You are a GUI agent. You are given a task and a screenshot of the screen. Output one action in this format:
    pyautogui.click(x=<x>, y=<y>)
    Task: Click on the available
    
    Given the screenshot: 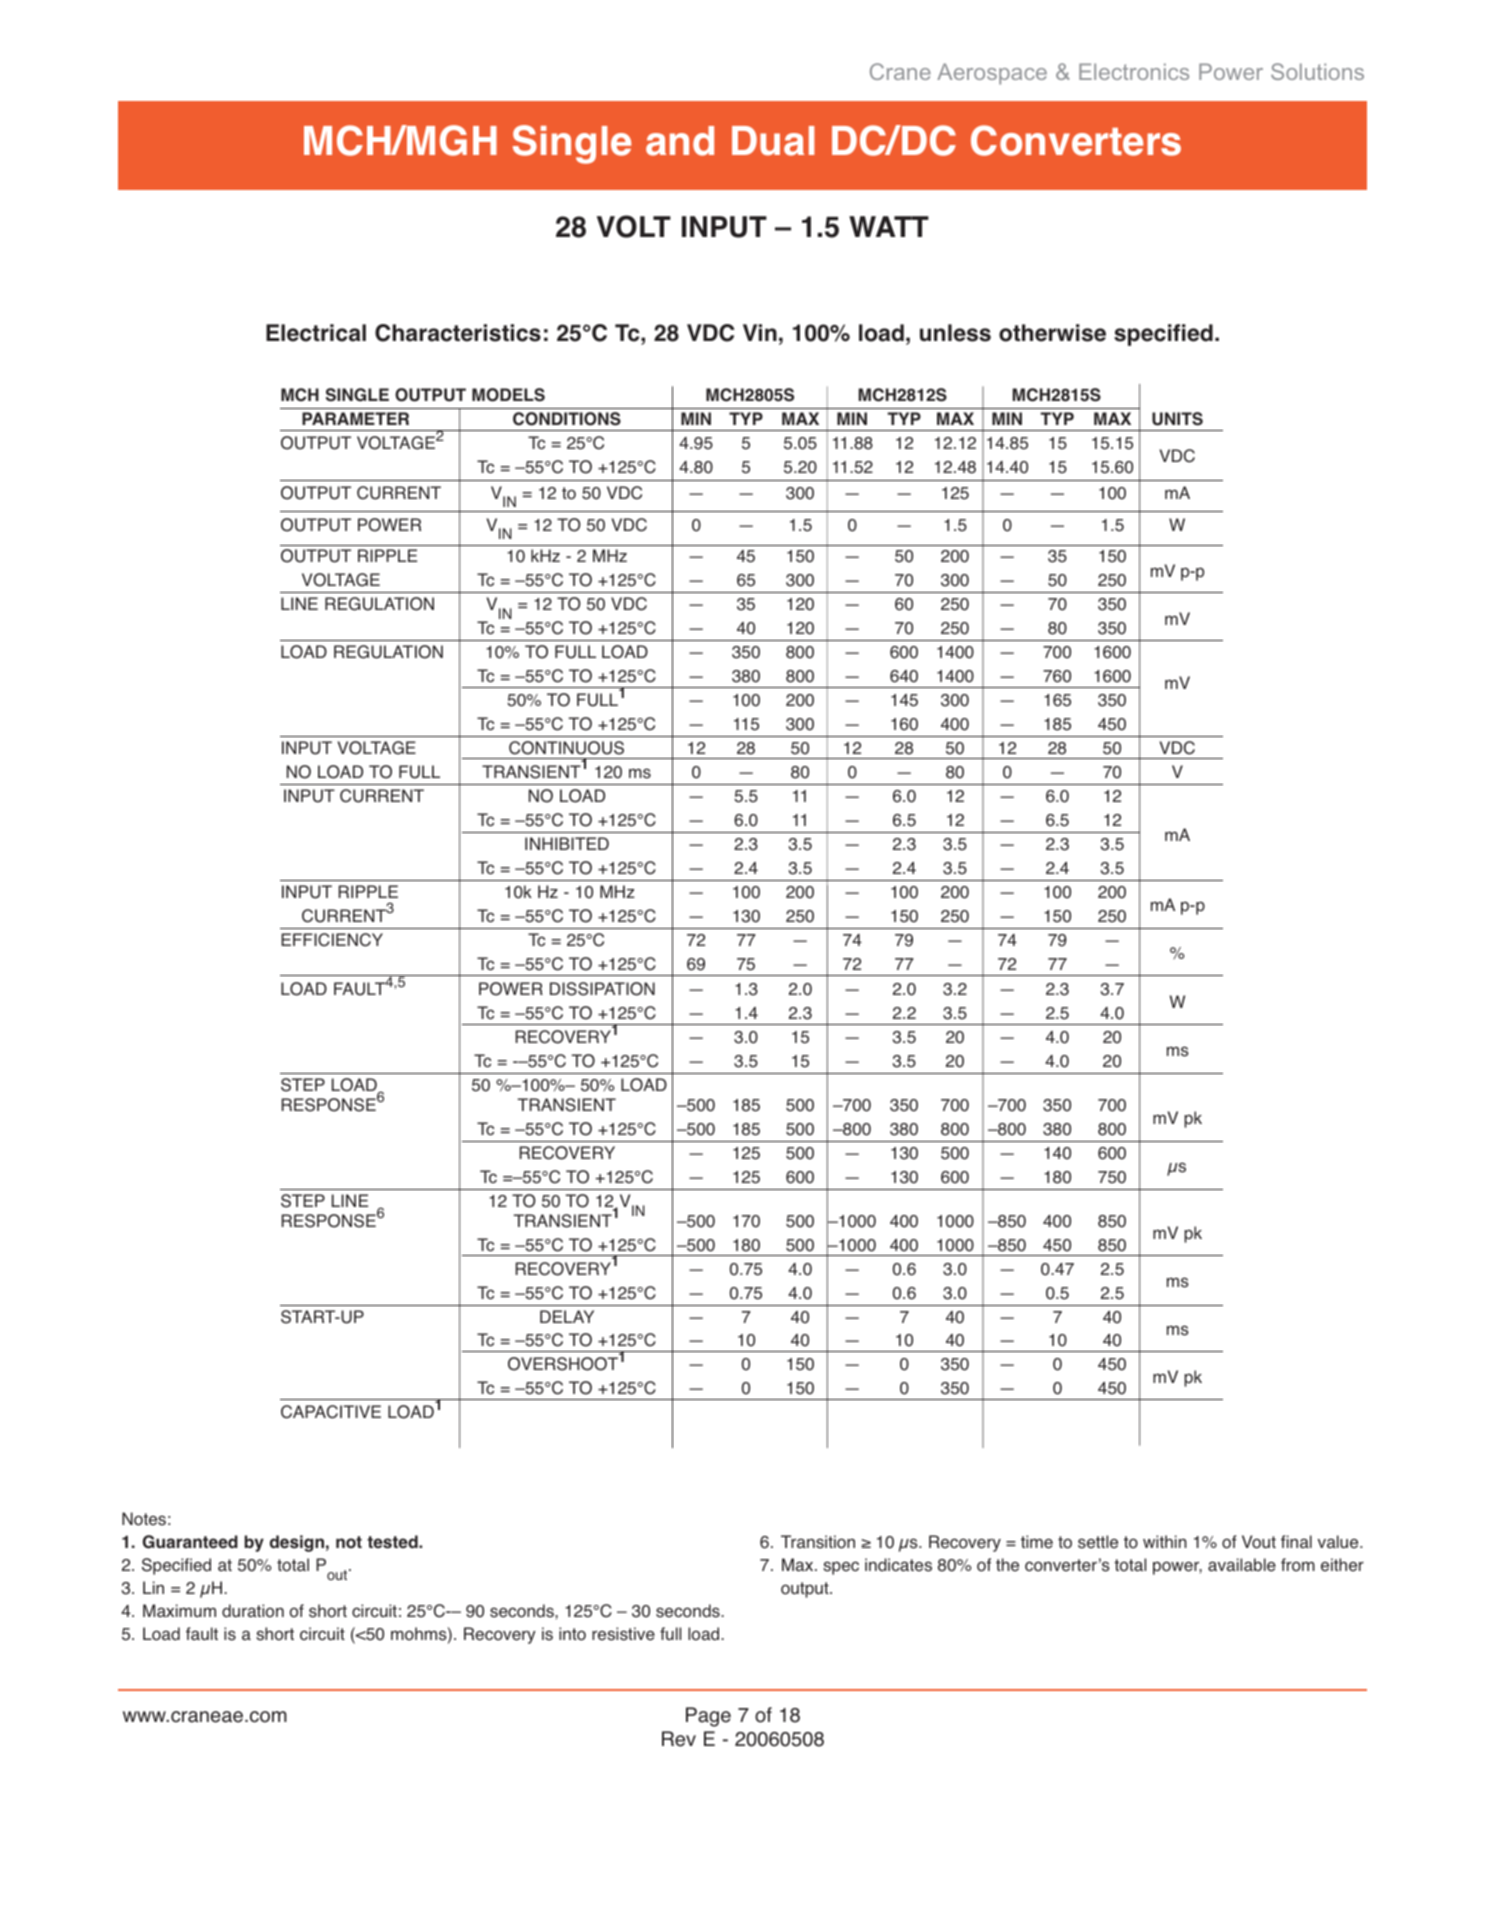 What is the action you would take?
    pyautogui.click(x=1242, y=1565)
